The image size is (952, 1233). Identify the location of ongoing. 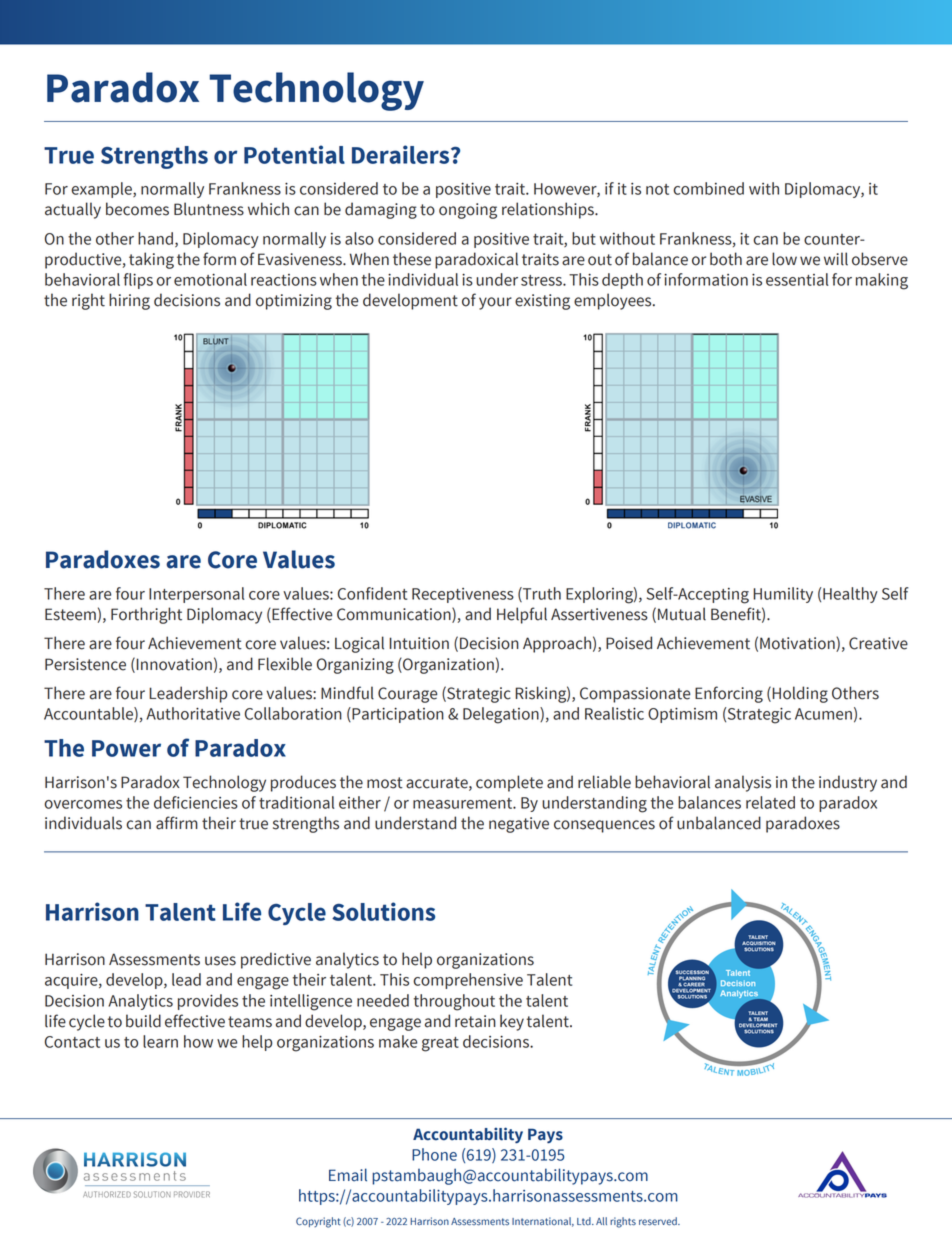
(468, 211).
